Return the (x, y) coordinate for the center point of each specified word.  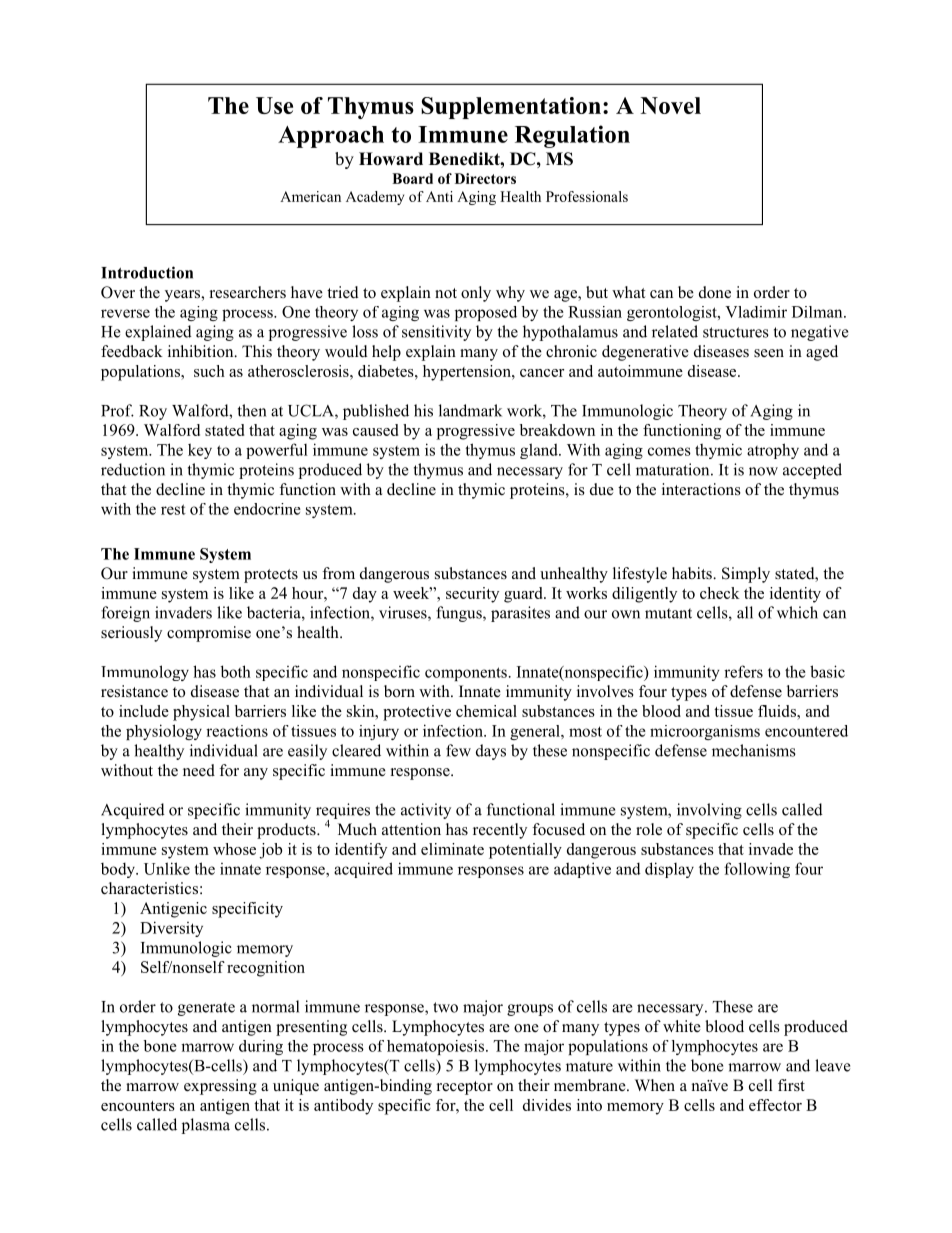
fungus (460, 614)
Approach (331, 137)
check (720, 593)
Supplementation (511, 108)
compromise (209, 634)
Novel (671, 105)
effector (775, 1105)
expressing (220, 1087)
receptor (465, 1088)
